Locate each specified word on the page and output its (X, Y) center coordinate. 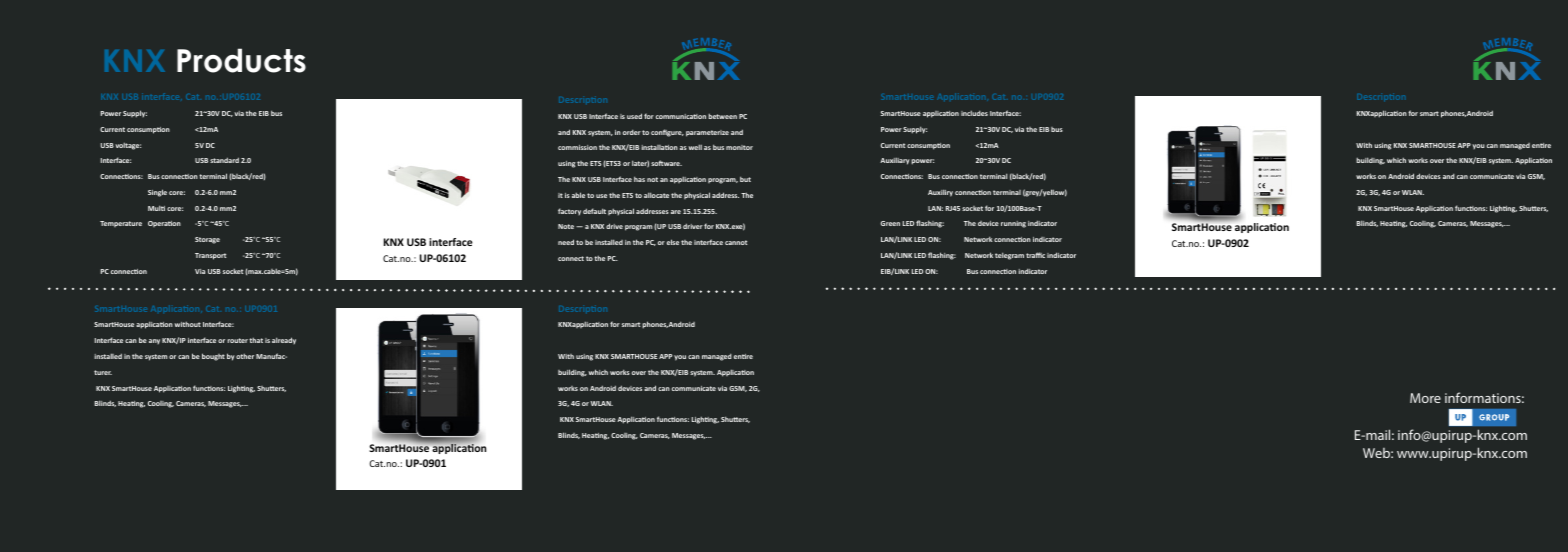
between (722, 116)
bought (213, 357)
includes (974, 113)
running (1013, 224)
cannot (736, 242)
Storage (207, 240)
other (245, 356)
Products (241, 60)
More (1425, 398)
